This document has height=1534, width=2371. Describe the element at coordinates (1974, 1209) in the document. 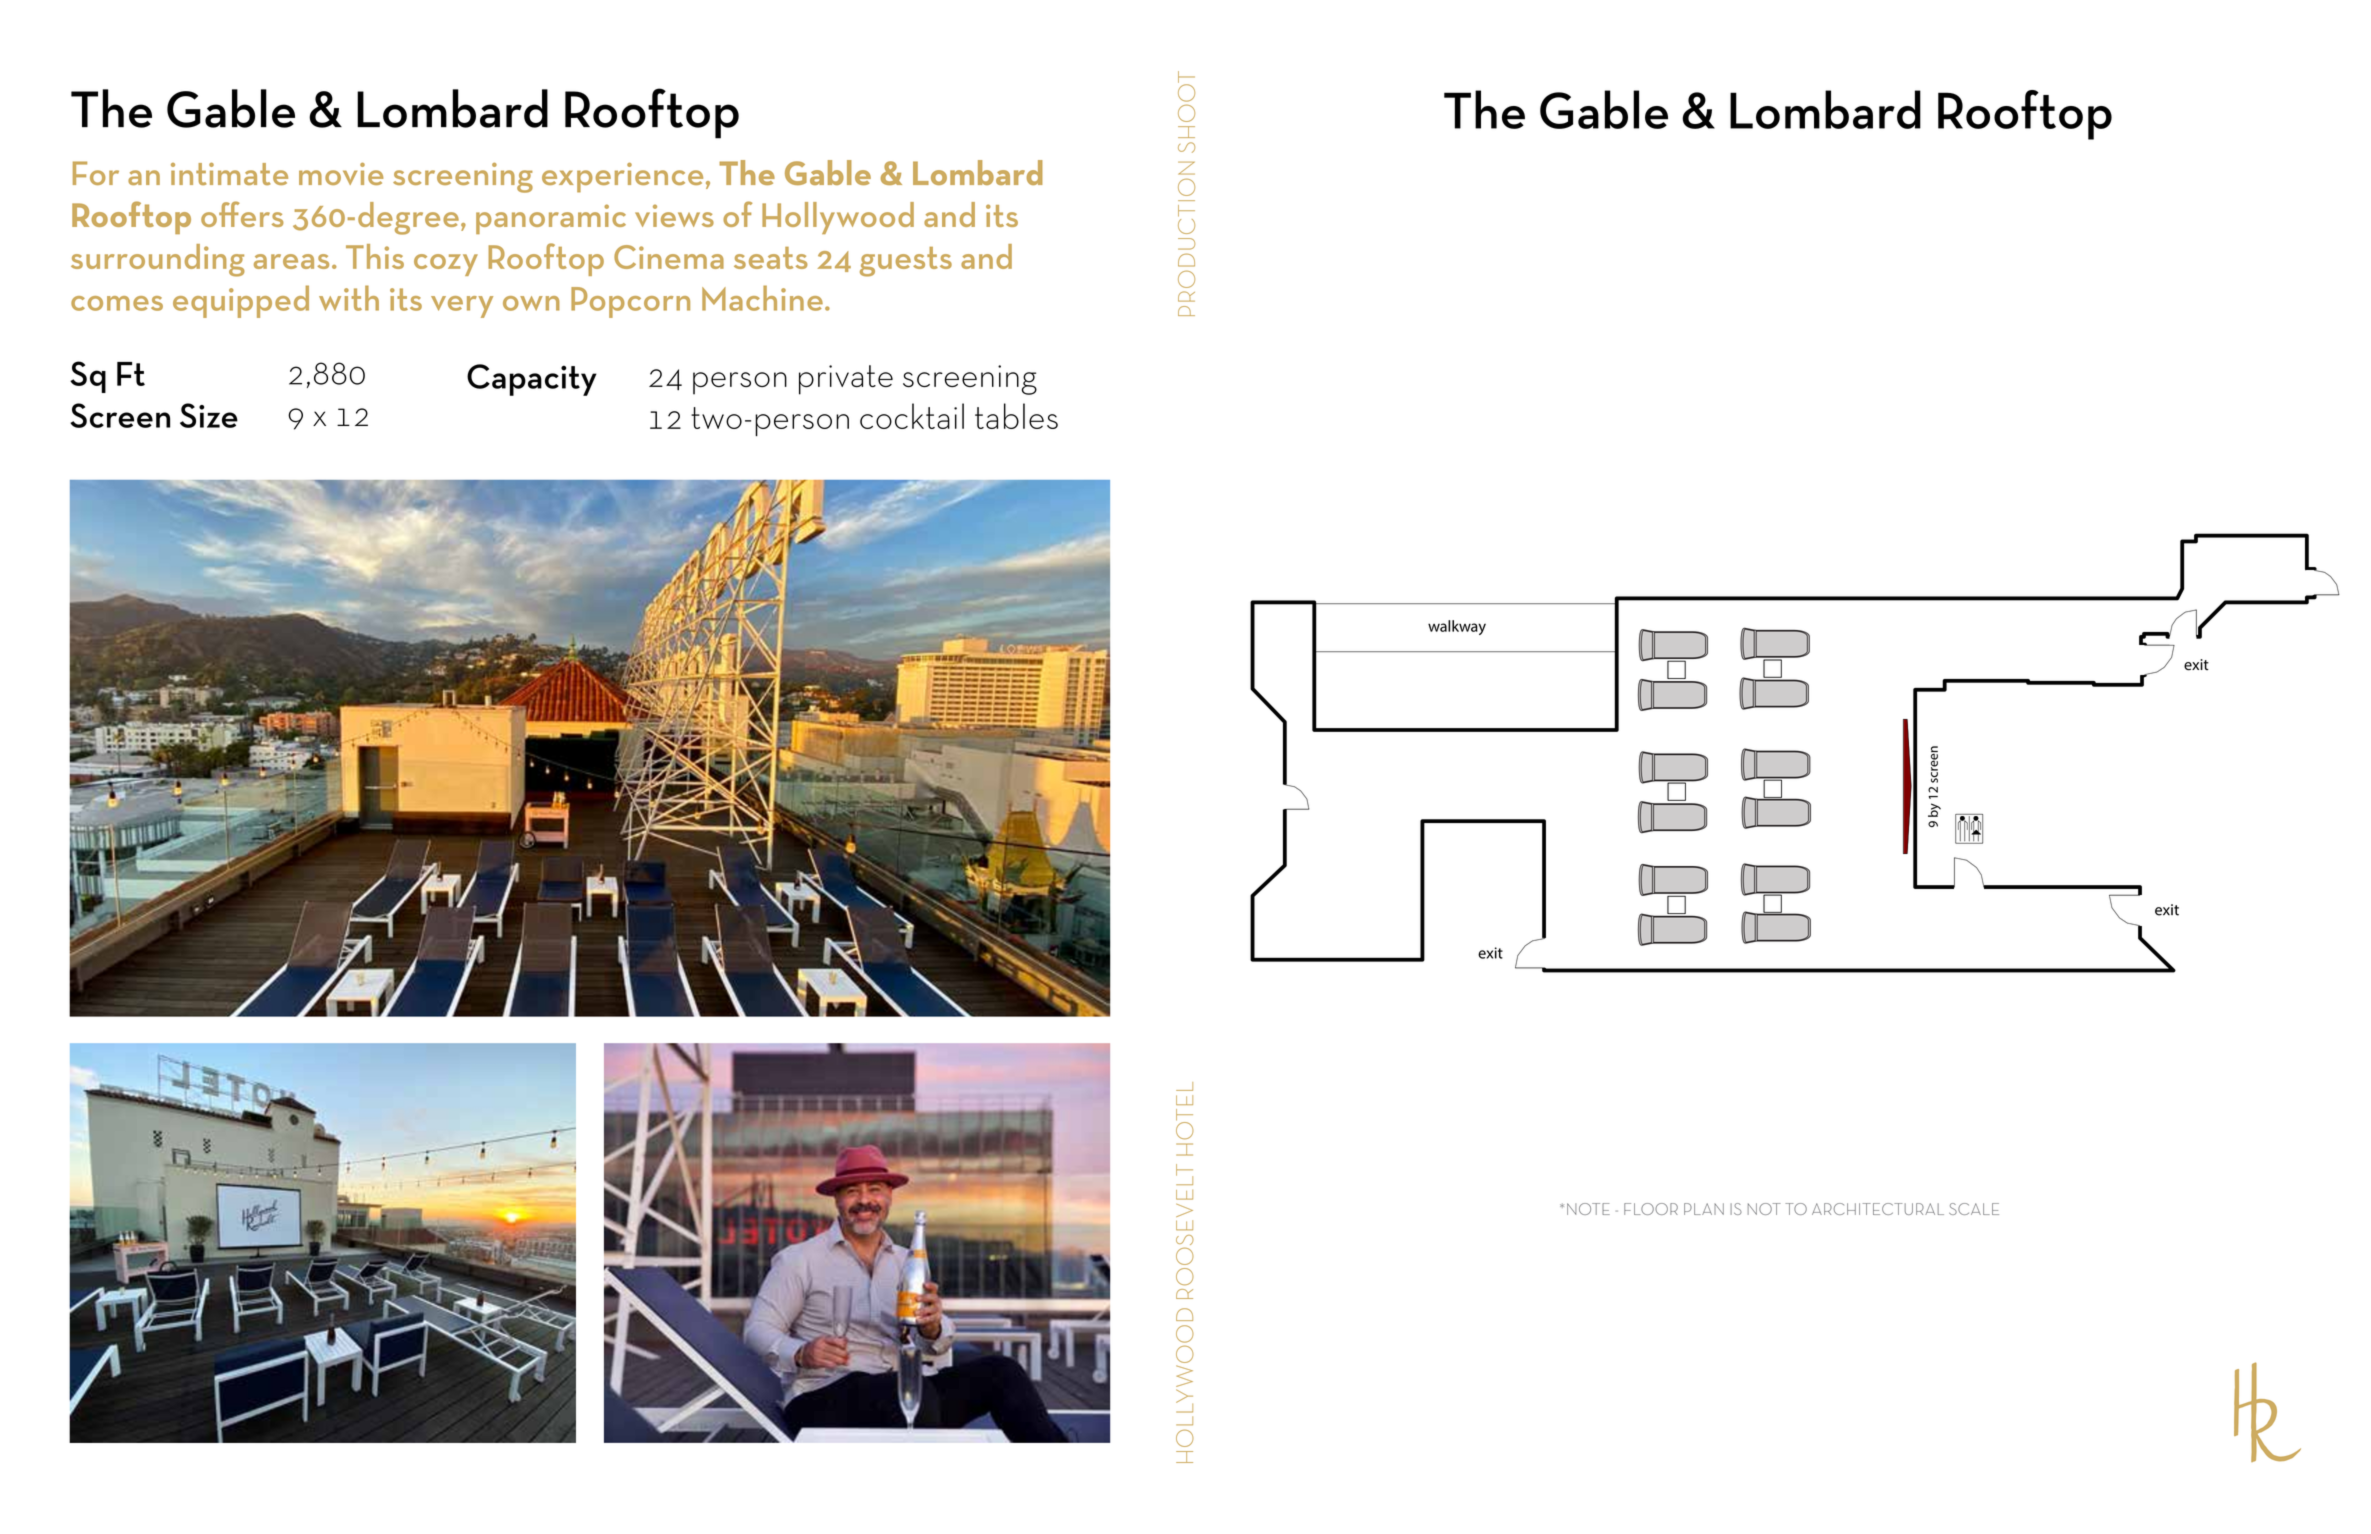

I see `SCALE` at that location.
